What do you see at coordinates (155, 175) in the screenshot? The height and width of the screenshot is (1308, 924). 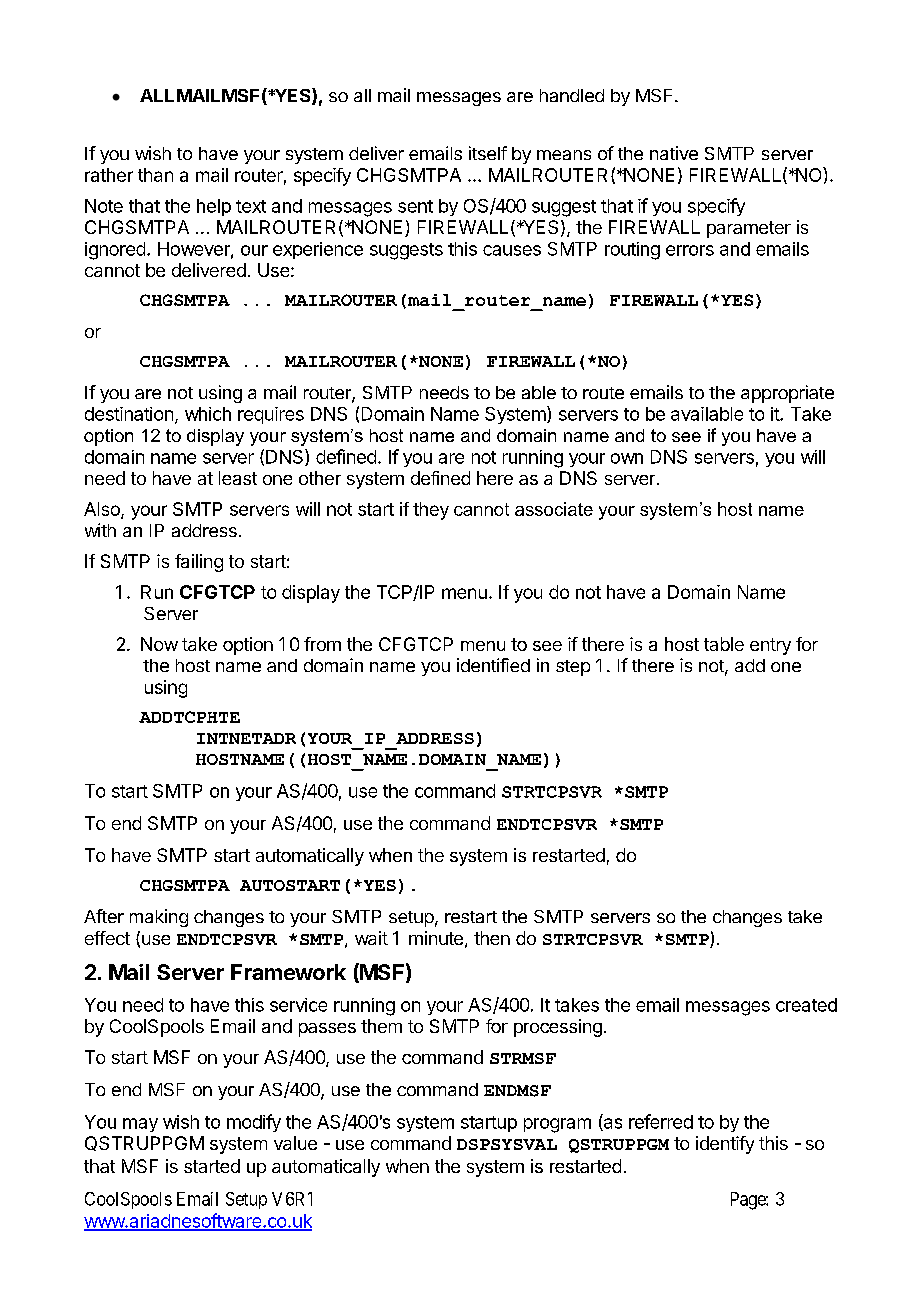 I see `than` at bounding box center [155, 175].
